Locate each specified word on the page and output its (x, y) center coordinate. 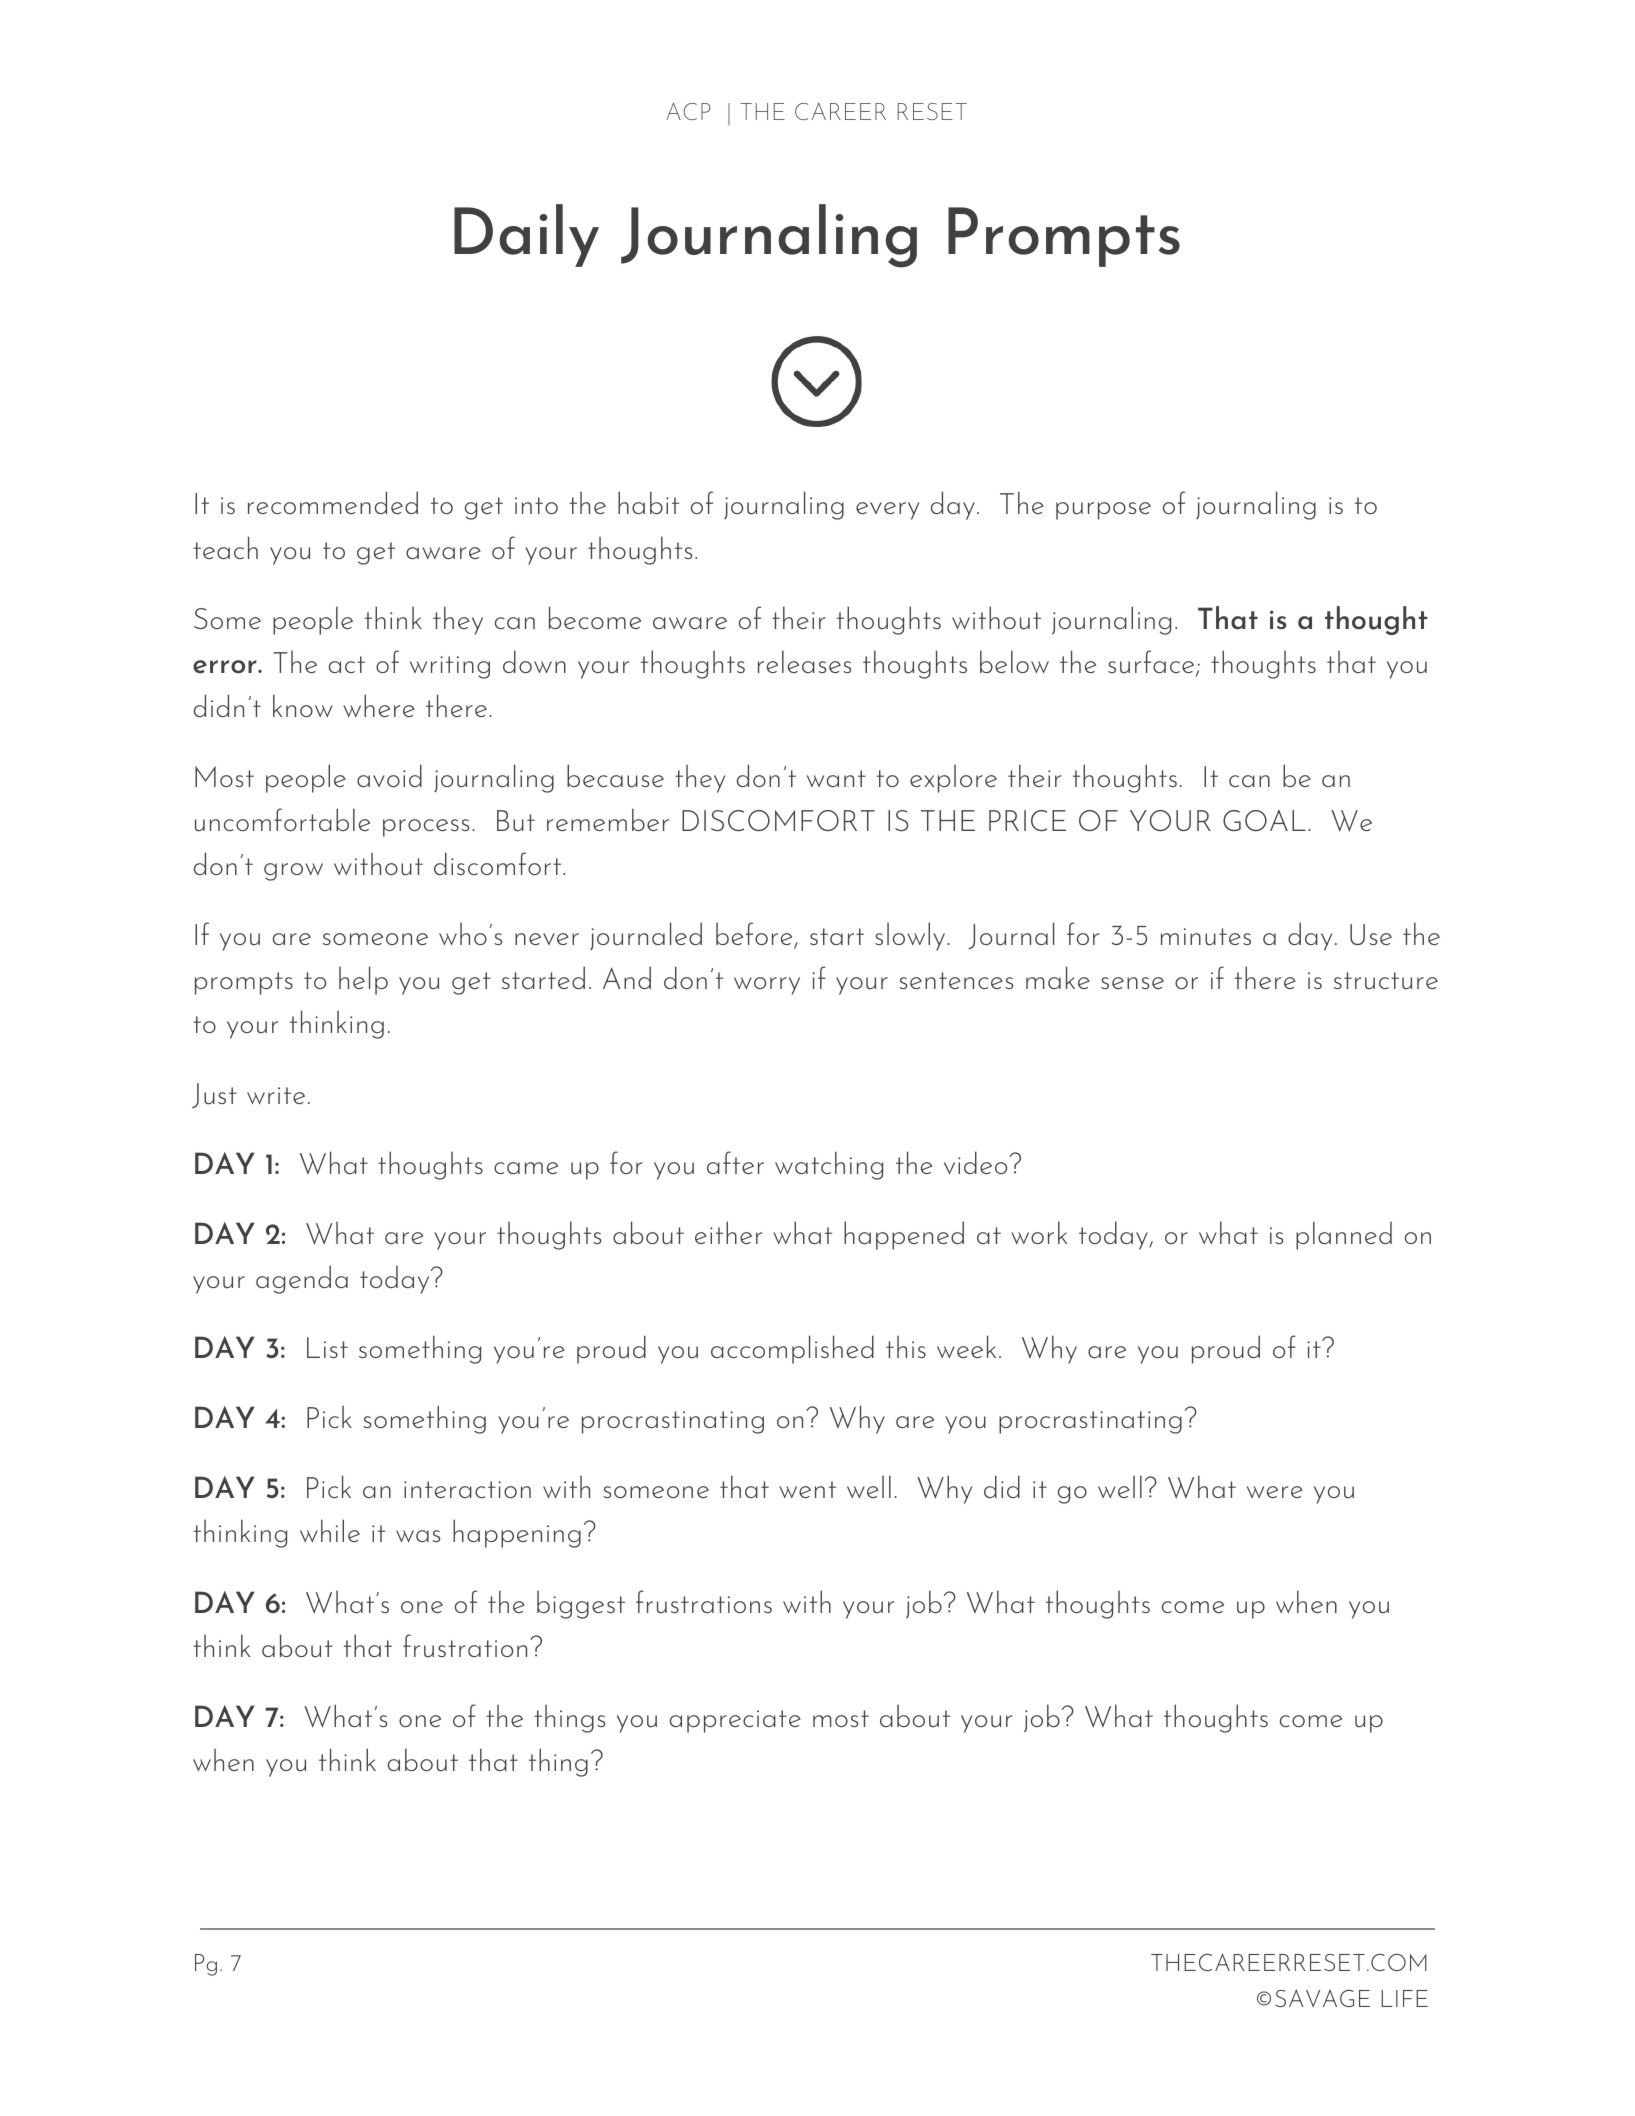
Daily (526, 235)
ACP (688, 111)
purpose (1103, 511)
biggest (581, 1605)
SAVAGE (1322, 1998)
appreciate (735, 1721)
